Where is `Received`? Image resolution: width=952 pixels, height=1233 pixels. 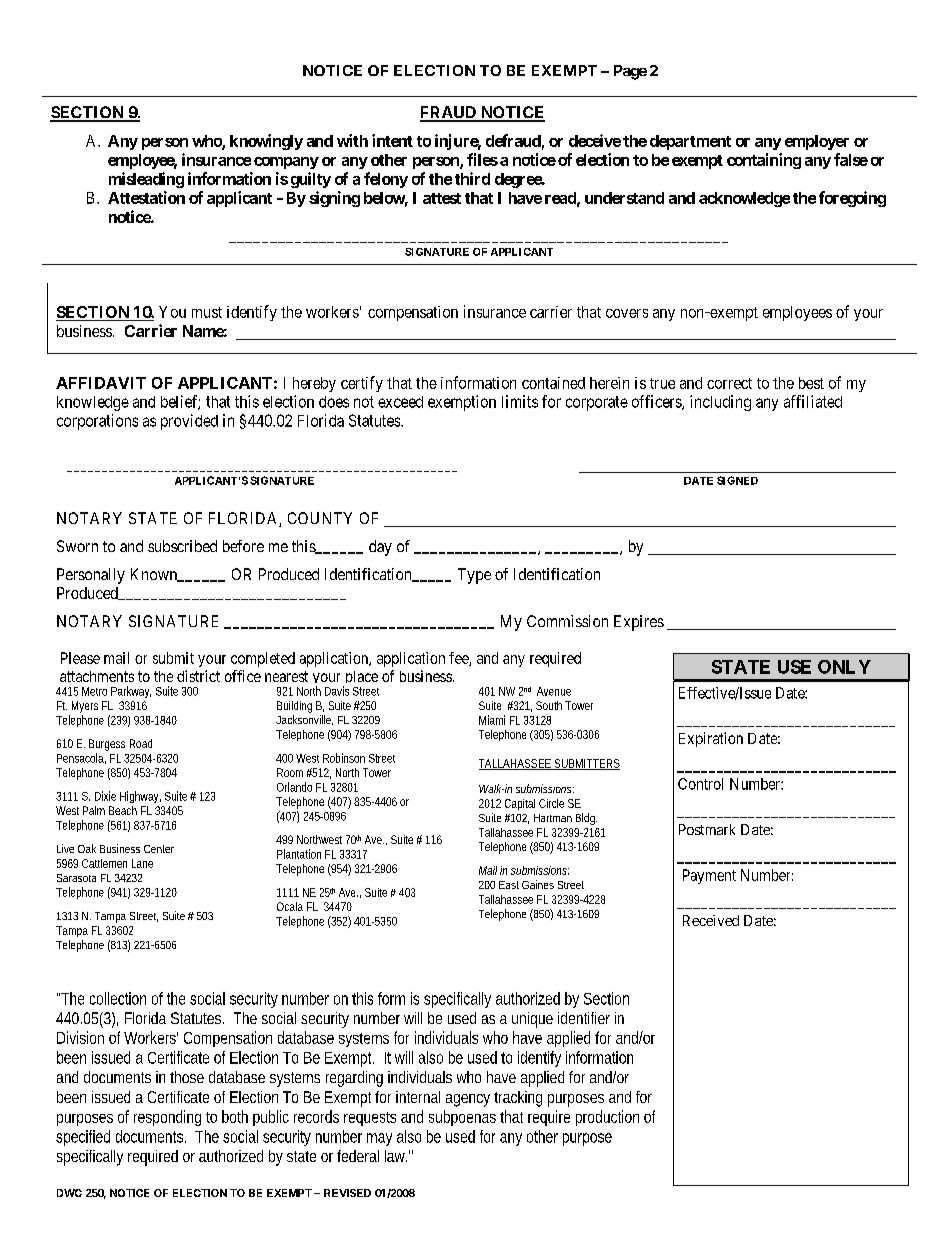 Received is located at coordinates (711, 920).
